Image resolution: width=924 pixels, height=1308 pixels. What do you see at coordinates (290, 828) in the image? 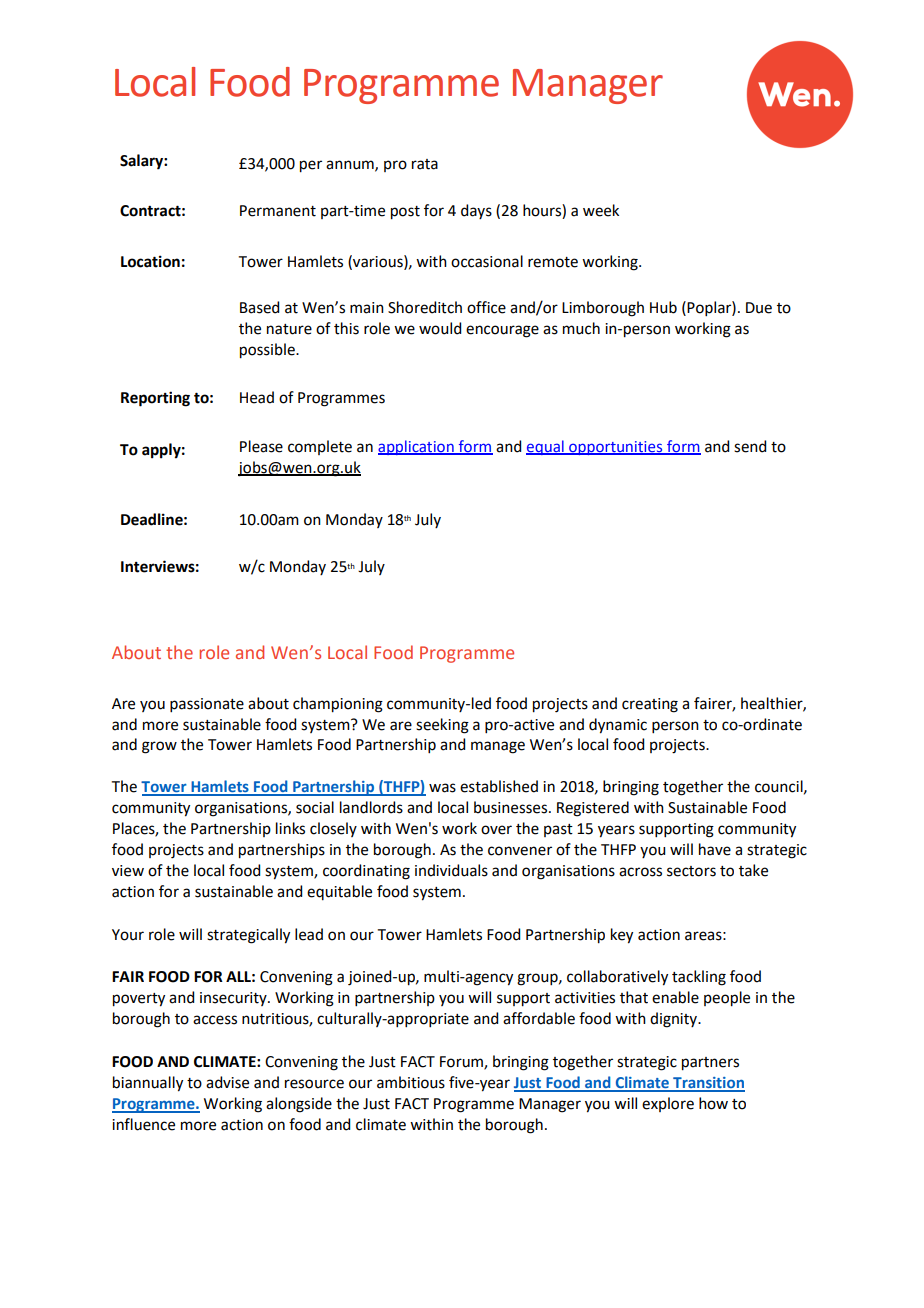
I see `links` at bounding box center [290, 828].
